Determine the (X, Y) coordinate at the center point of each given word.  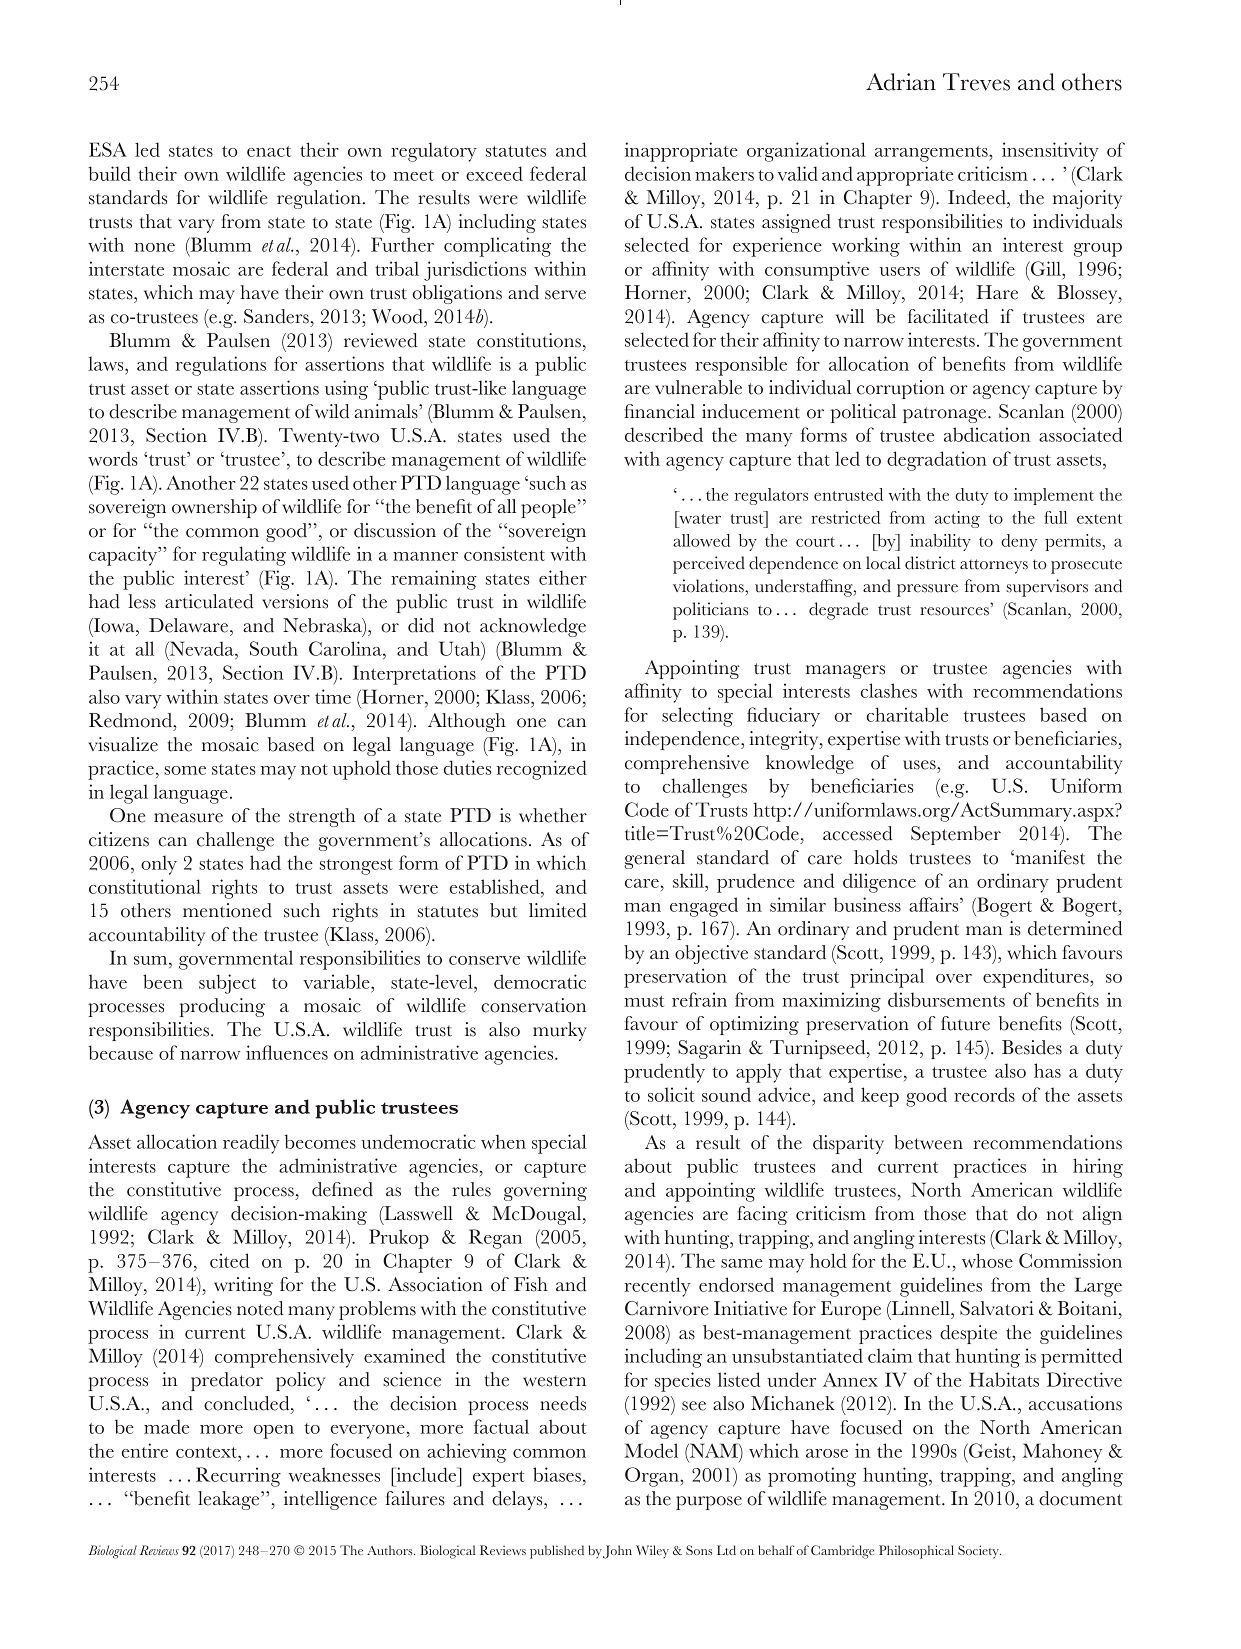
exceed (494, 173)
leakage (230, 1500)
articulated (209, 601)
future (965, 1023)
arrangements (932, 154)
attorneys (994, 566)
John (617, 1552)
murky (560, 1031)
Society (979, 1552)
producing (222, 1007)
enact (269, 151)
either (563, 577)
